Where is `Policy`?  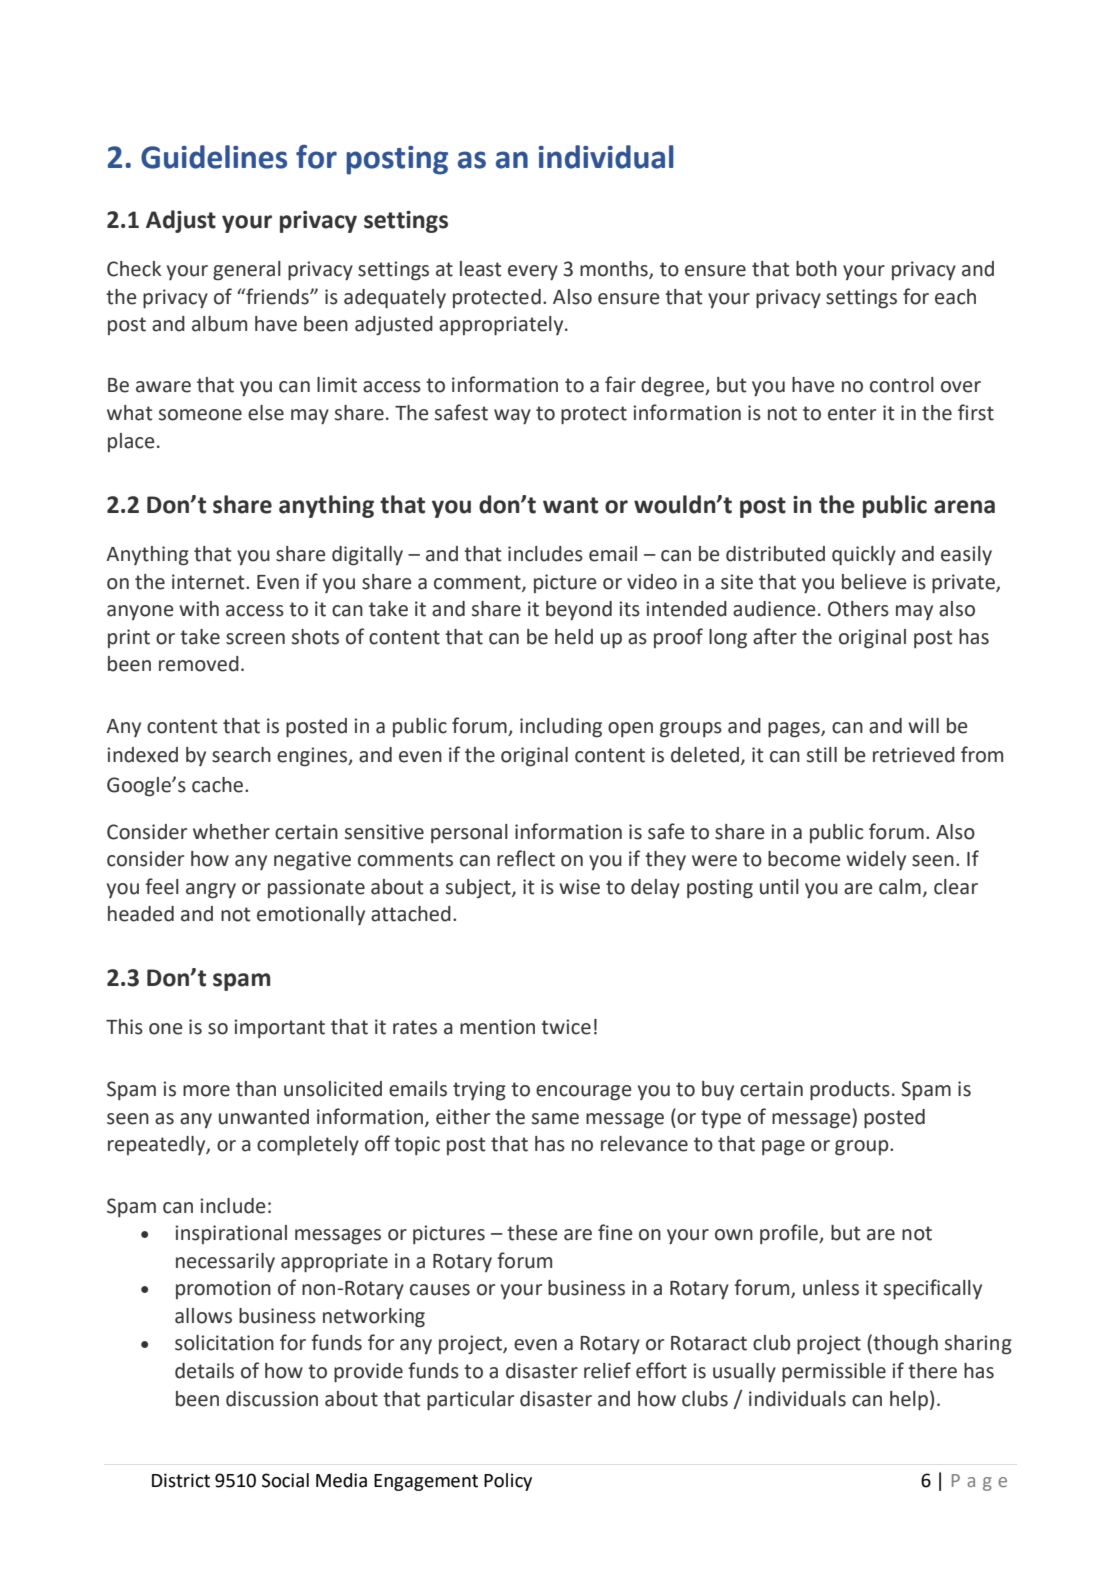
Policy is located at coordinates (508, 1482).
